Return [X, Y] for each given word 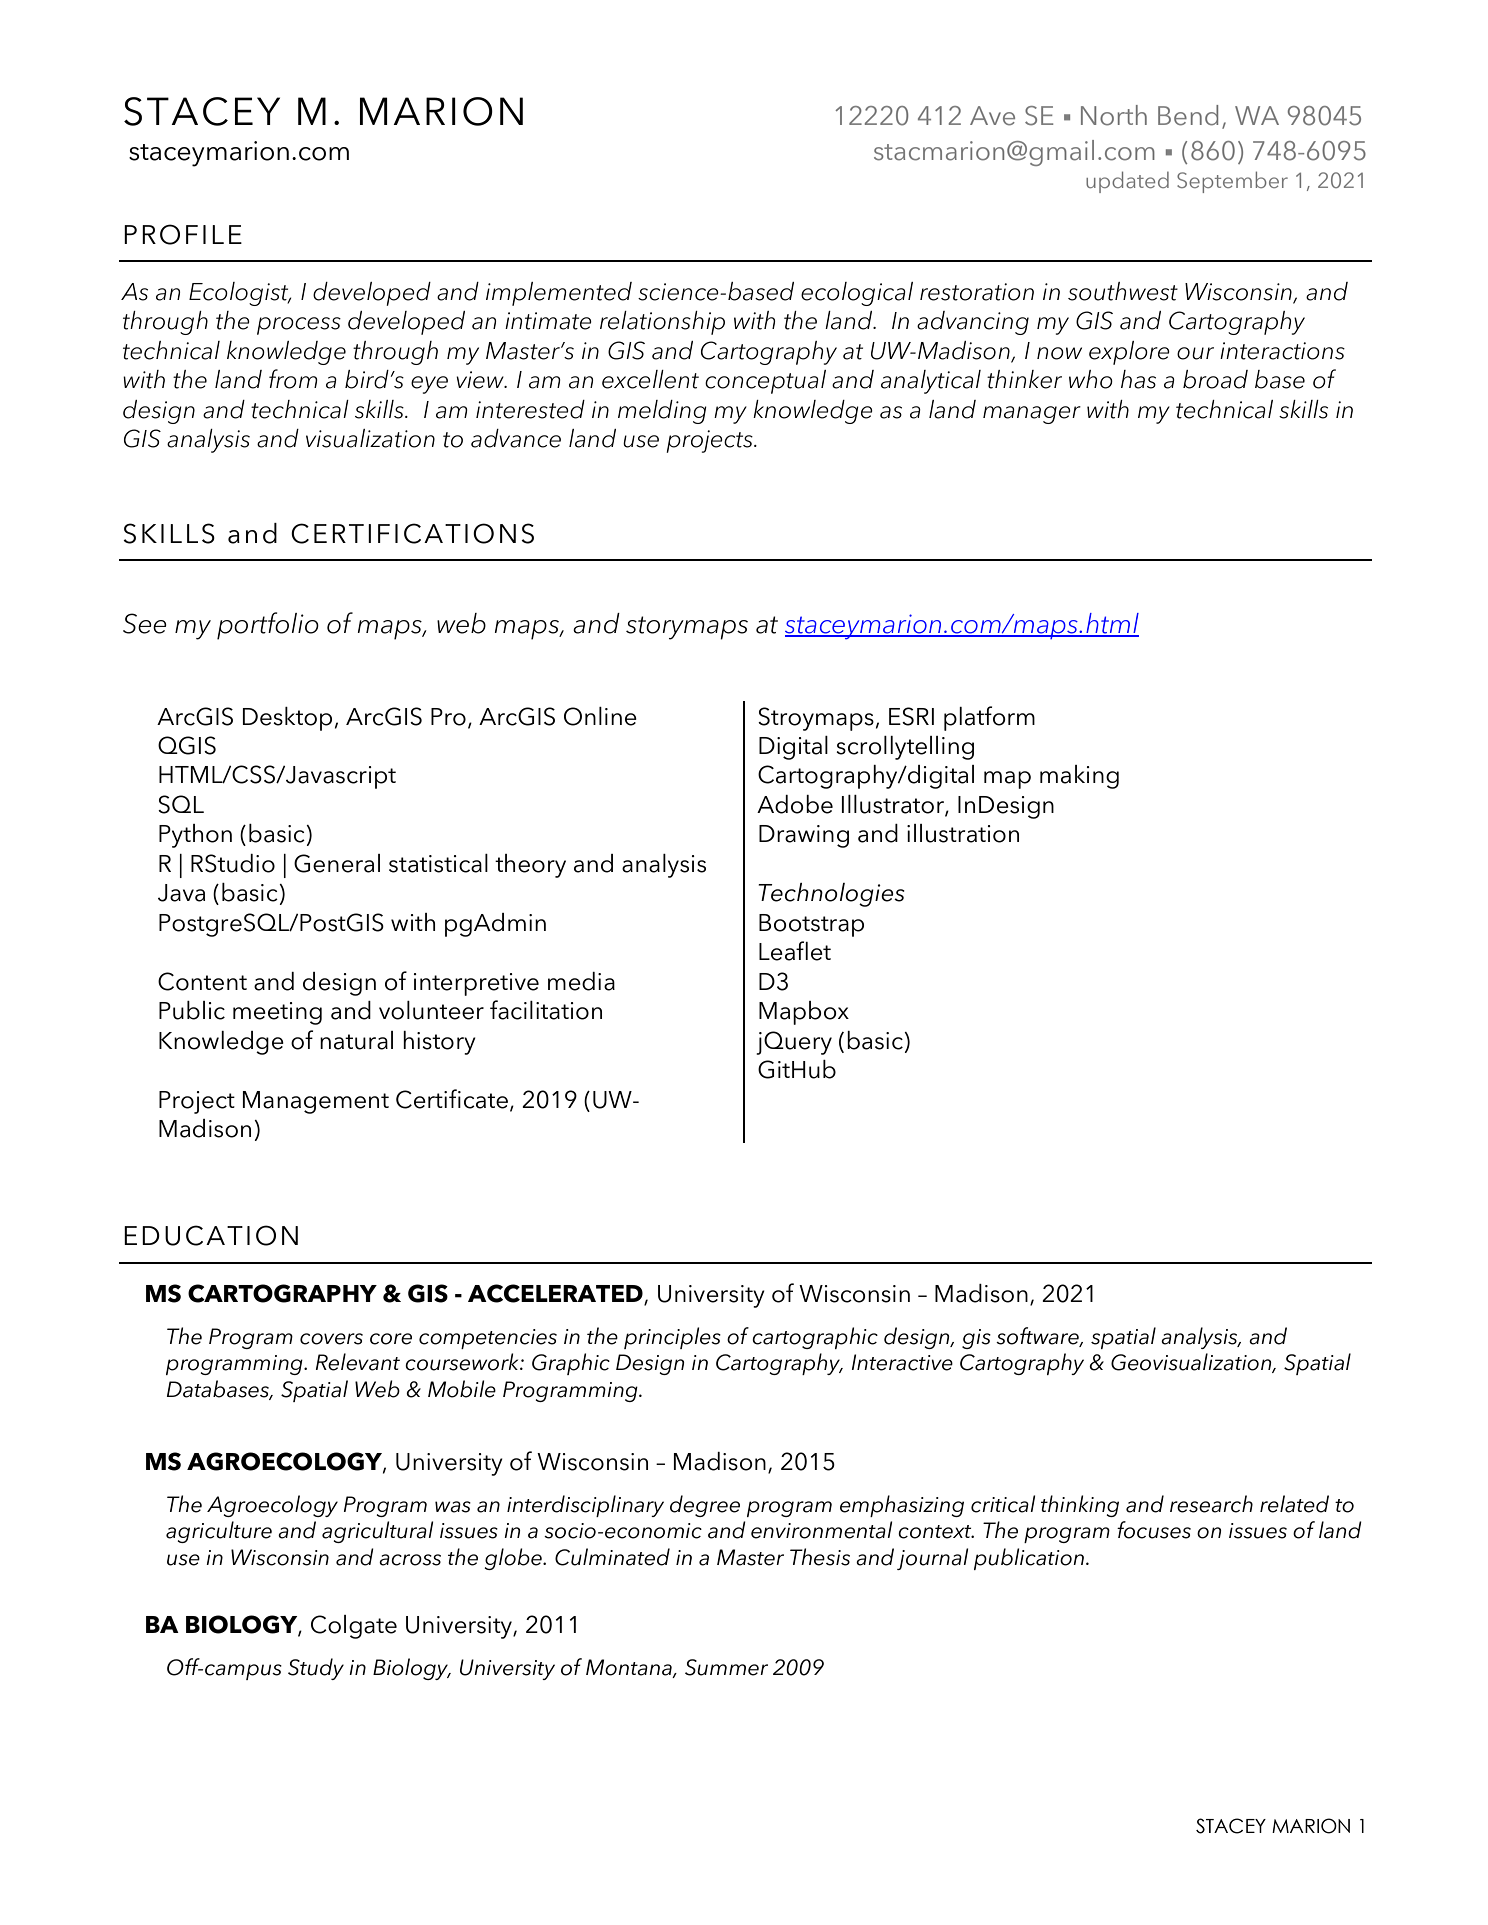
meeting [277, 1013]
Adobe [795, 804]
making [1079, 777]
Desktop [287, 719]
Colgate [354, 1627]
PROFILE [183, 234]
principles [672, 1338]
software [1038, 1336]
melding [662, 412]
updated [1127, 182]
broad [1215, 379]
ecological [857, 294]
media [581, 981]
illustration [963, 833]
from [293, 379]
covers [331, 1339]
